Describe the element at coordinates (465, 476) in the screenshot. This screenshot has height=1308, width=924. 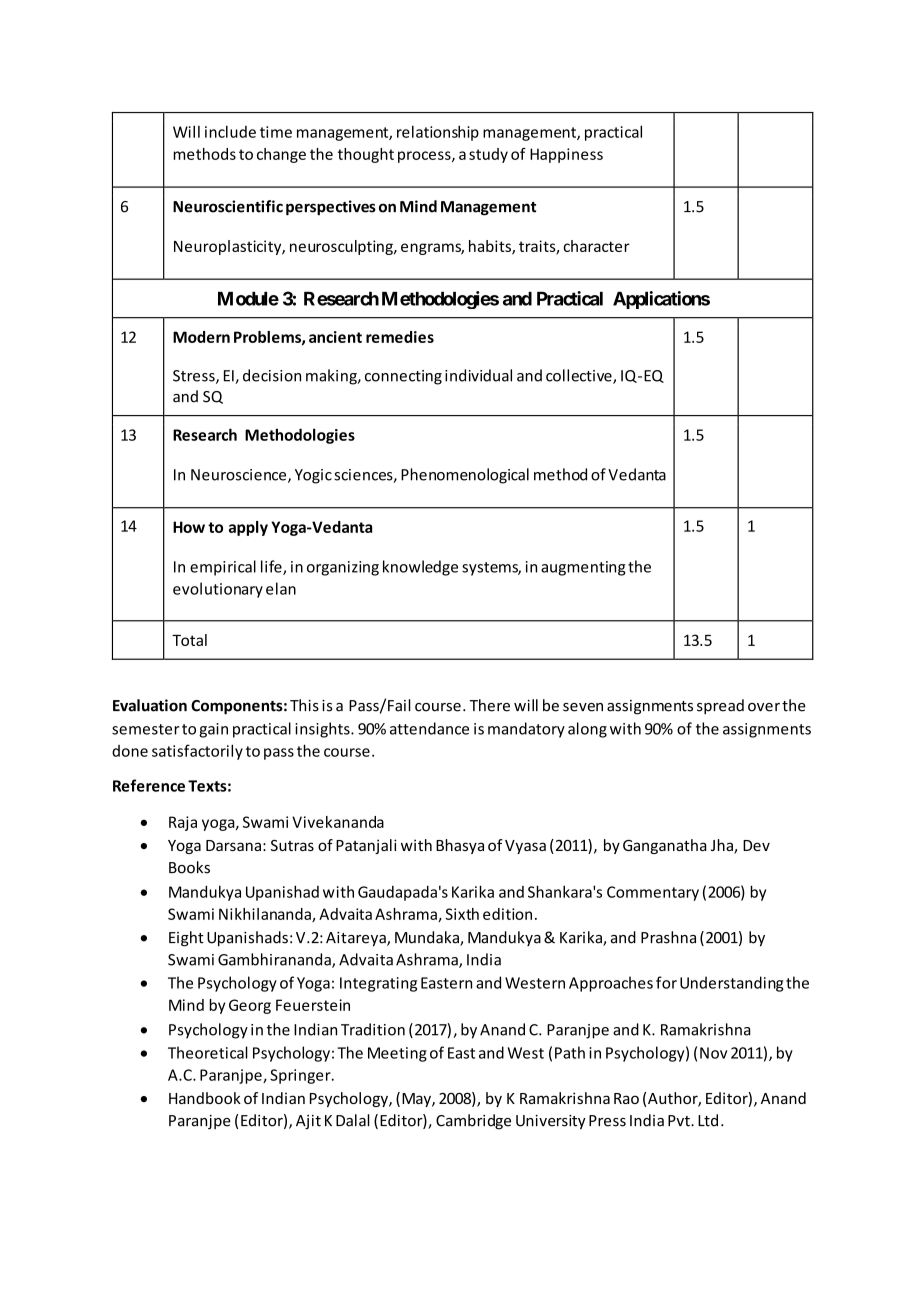
I see `Phenomenological` at that location.
